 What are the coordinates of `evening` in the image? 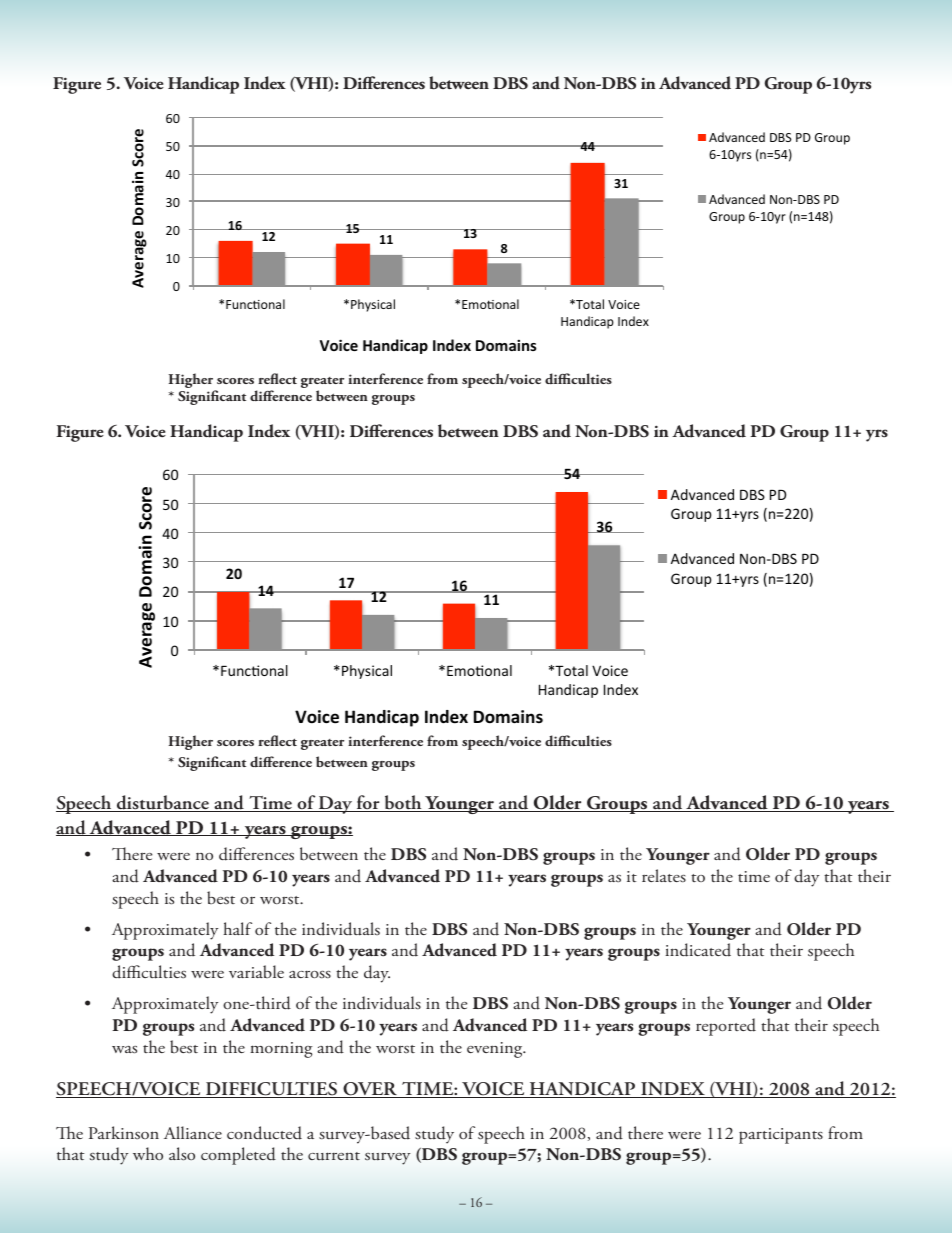 It's located at (496, 1050).
